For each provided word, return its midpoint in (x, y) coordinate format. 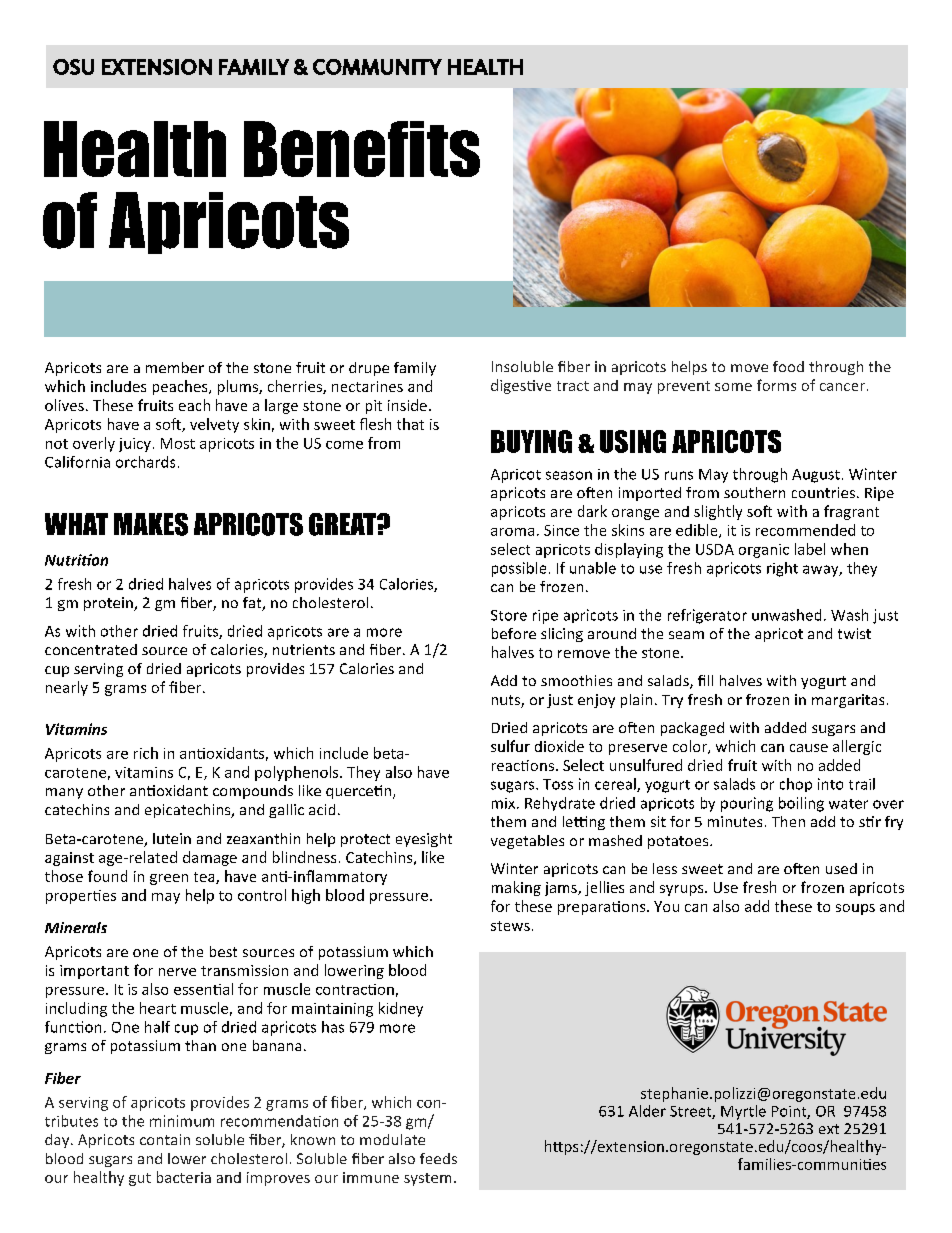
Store (509, 615)
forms (776, 385)
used (841, 868)
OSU (73, 67)
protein (109, 604)
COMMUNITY (377, 67)
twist (854, 633)
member (175, 367)
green (169, 879)
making (516, 888)
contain (165, 1139)
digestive (521, 386)
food (788, 366)
